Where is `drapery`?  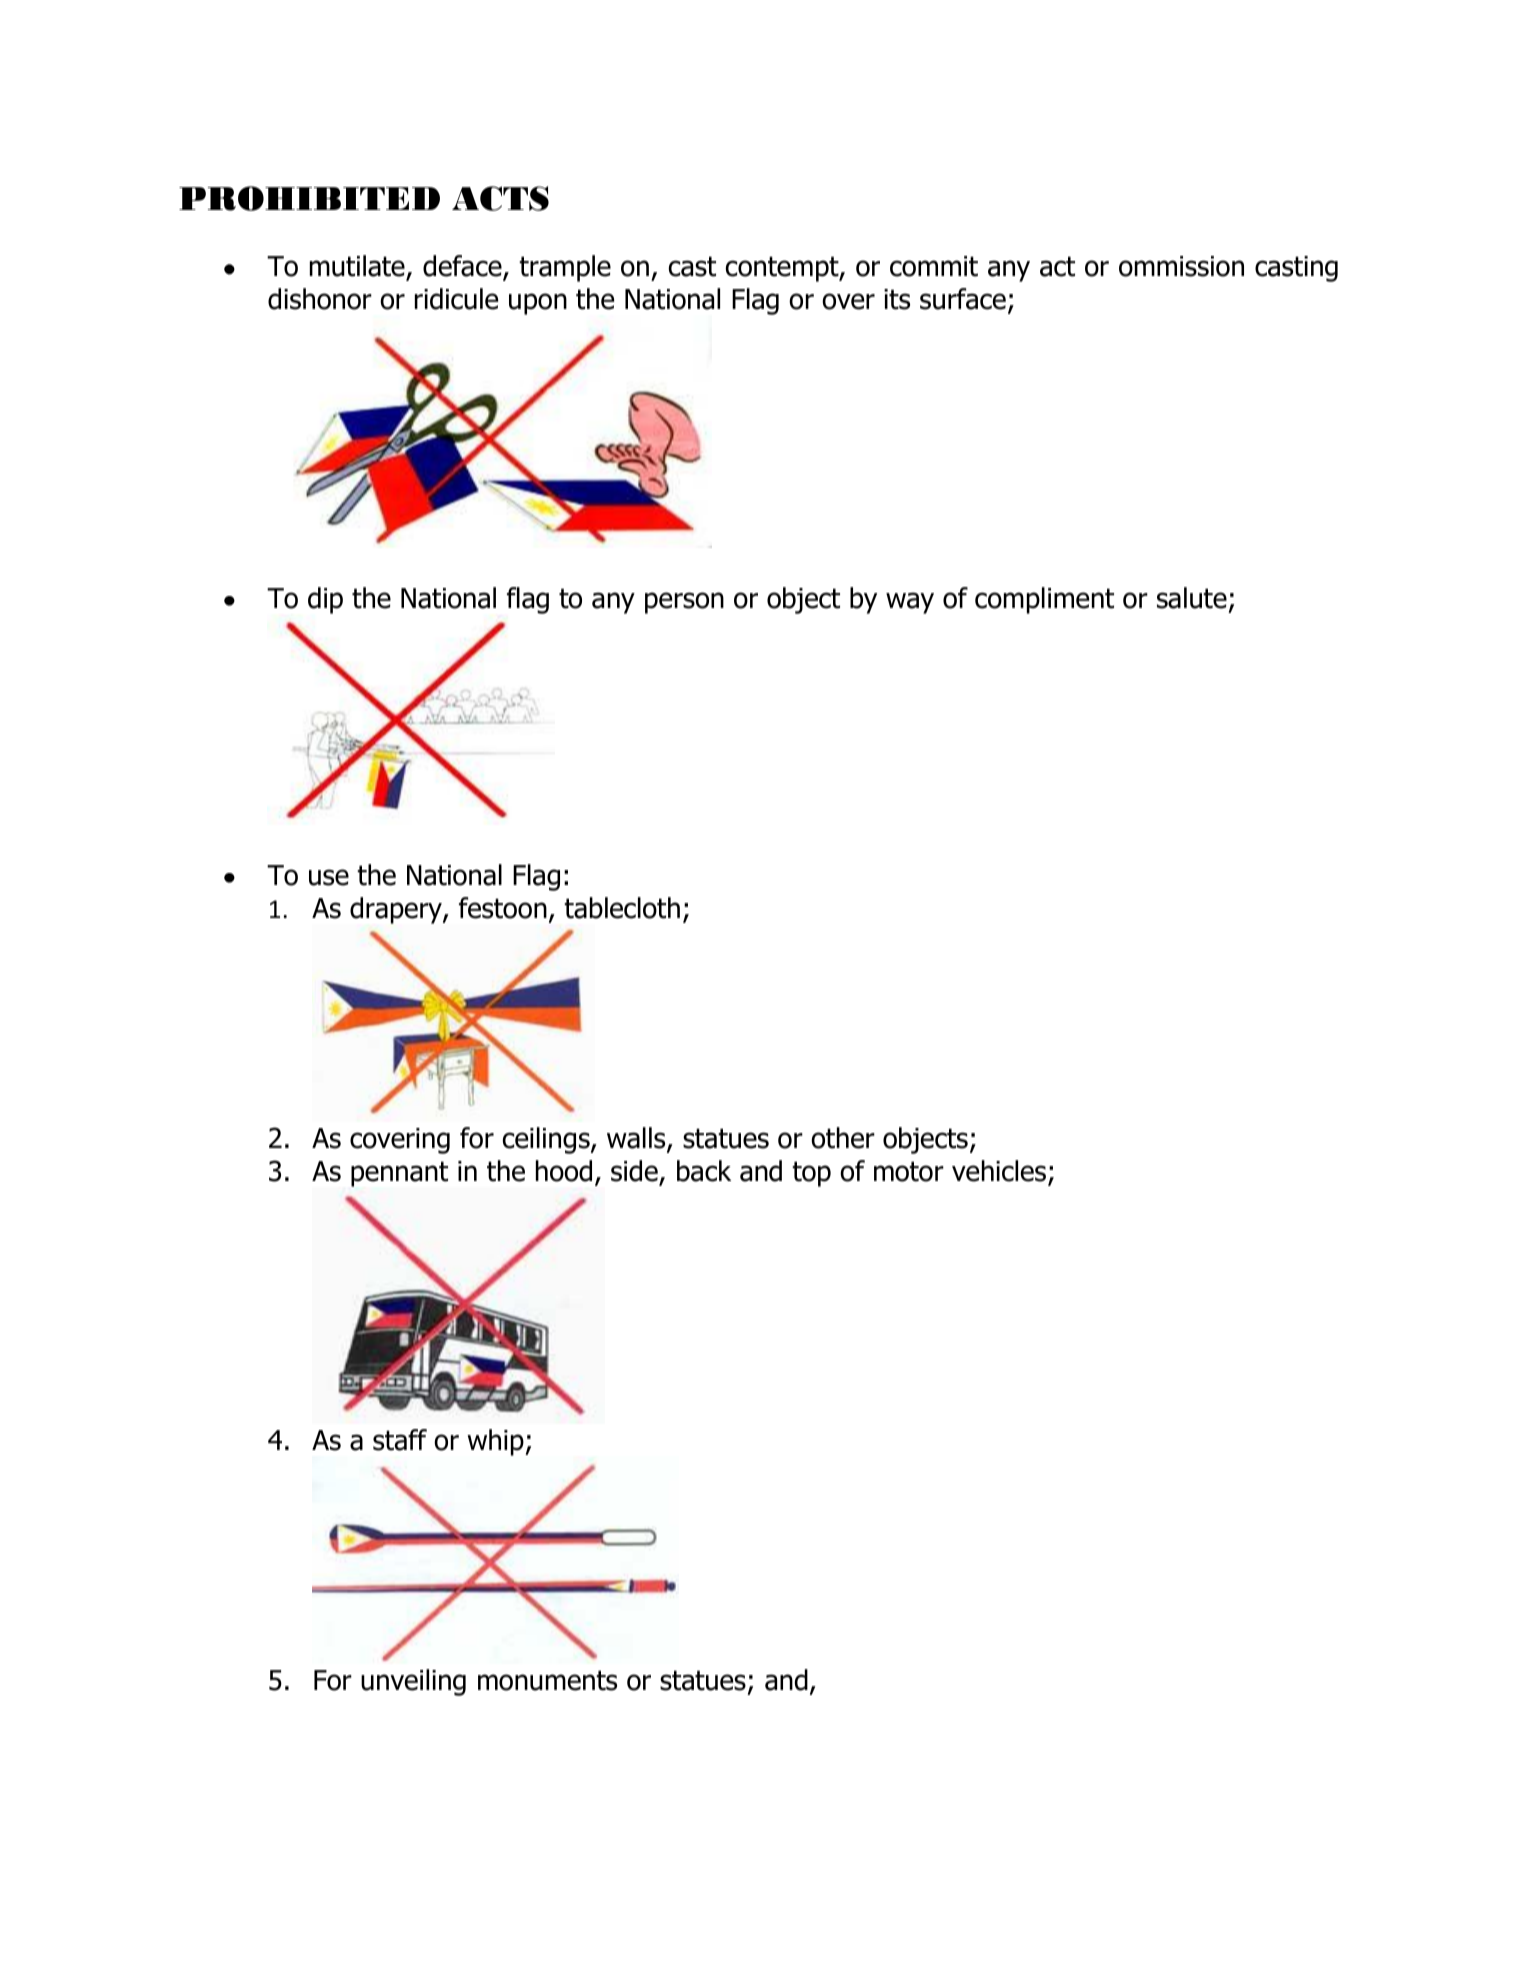
drapery is located at coordinates (397, 910).
